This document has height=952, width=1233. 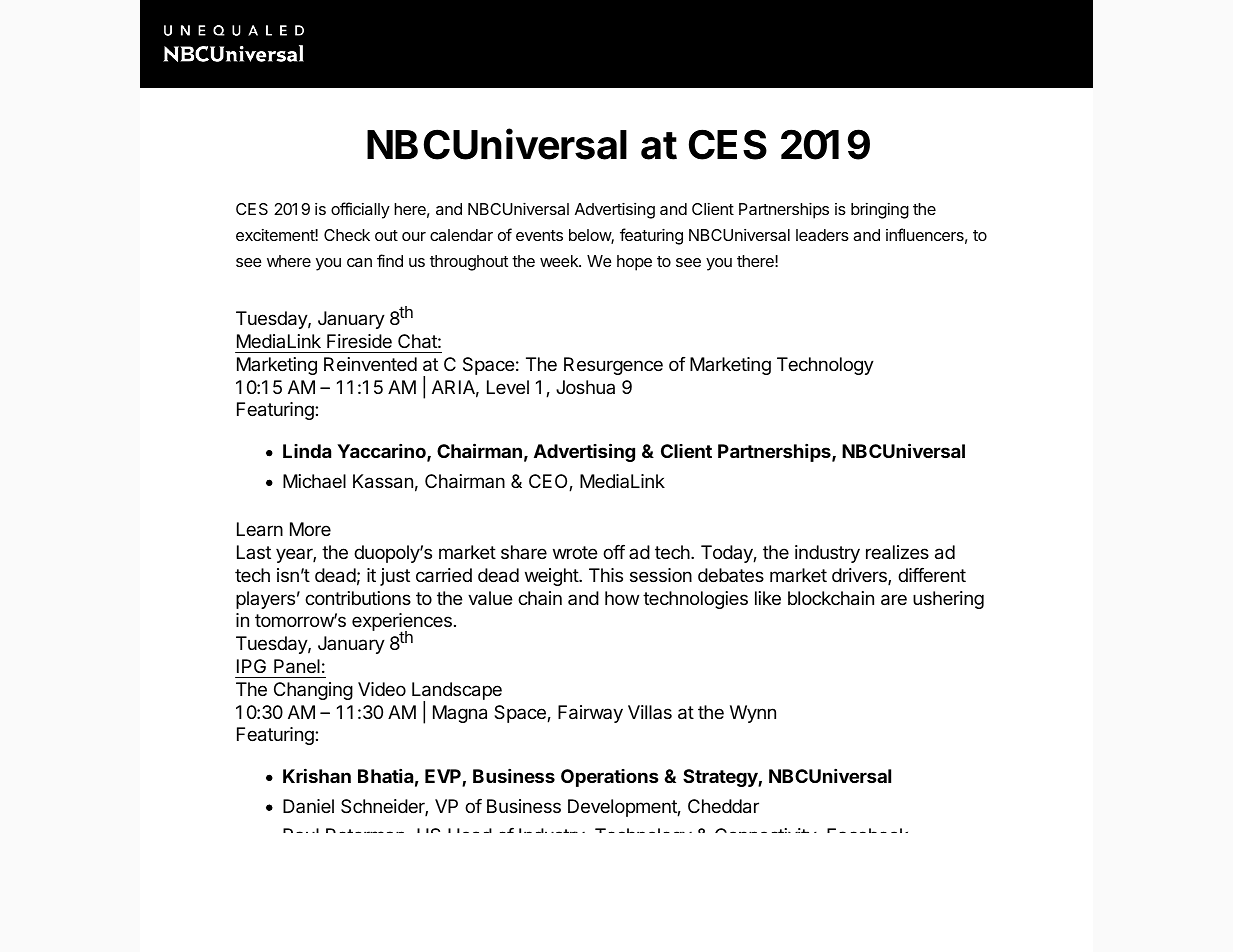 I want to click on contributions, so click(x=358, y=598).
